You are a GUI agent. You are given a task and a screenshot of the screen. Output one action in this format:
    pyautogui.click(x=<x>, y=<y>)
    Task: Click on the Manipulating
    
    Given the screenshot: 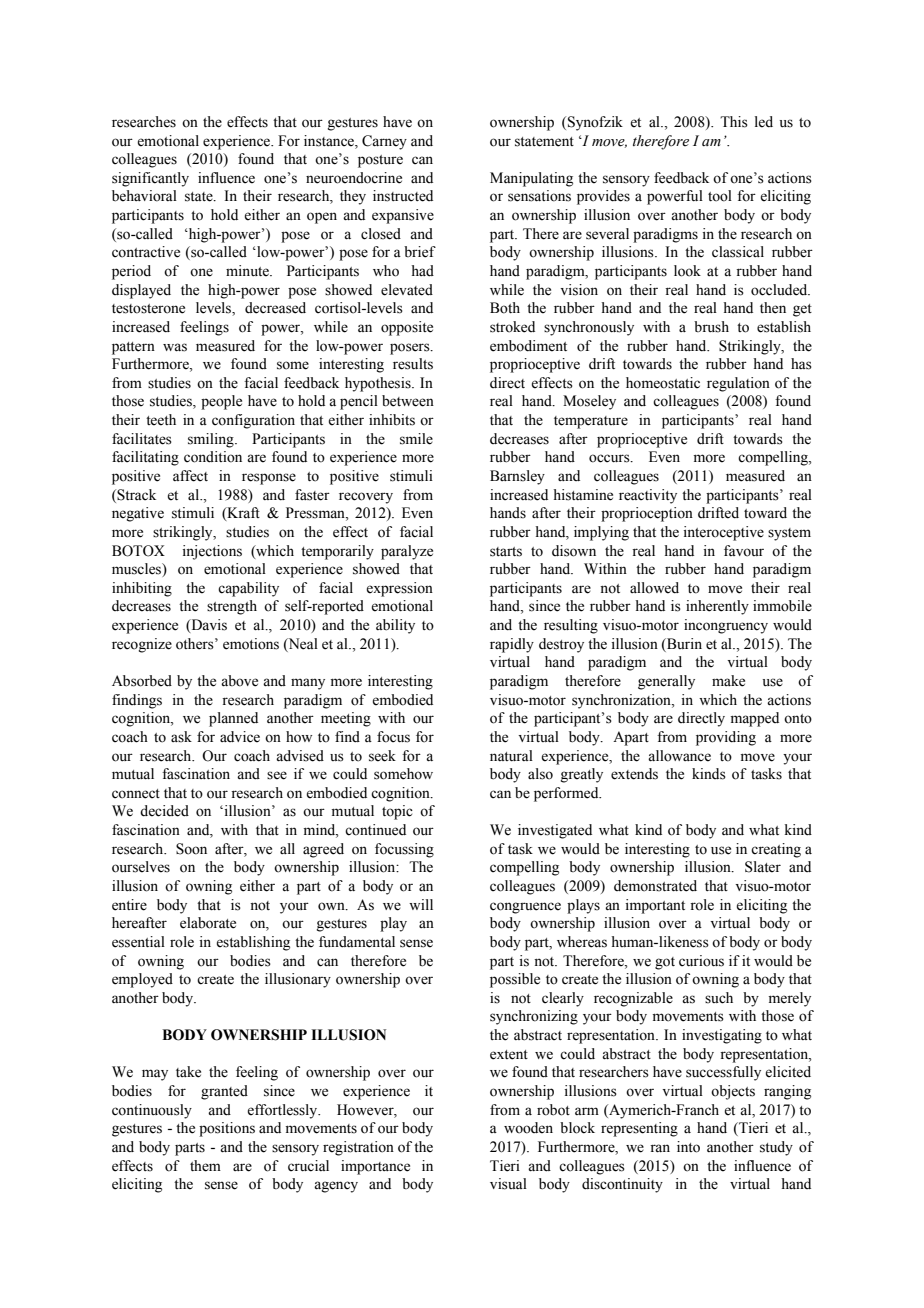 What is the action you would take?
    pyautogui.click(x=531, y=179)
